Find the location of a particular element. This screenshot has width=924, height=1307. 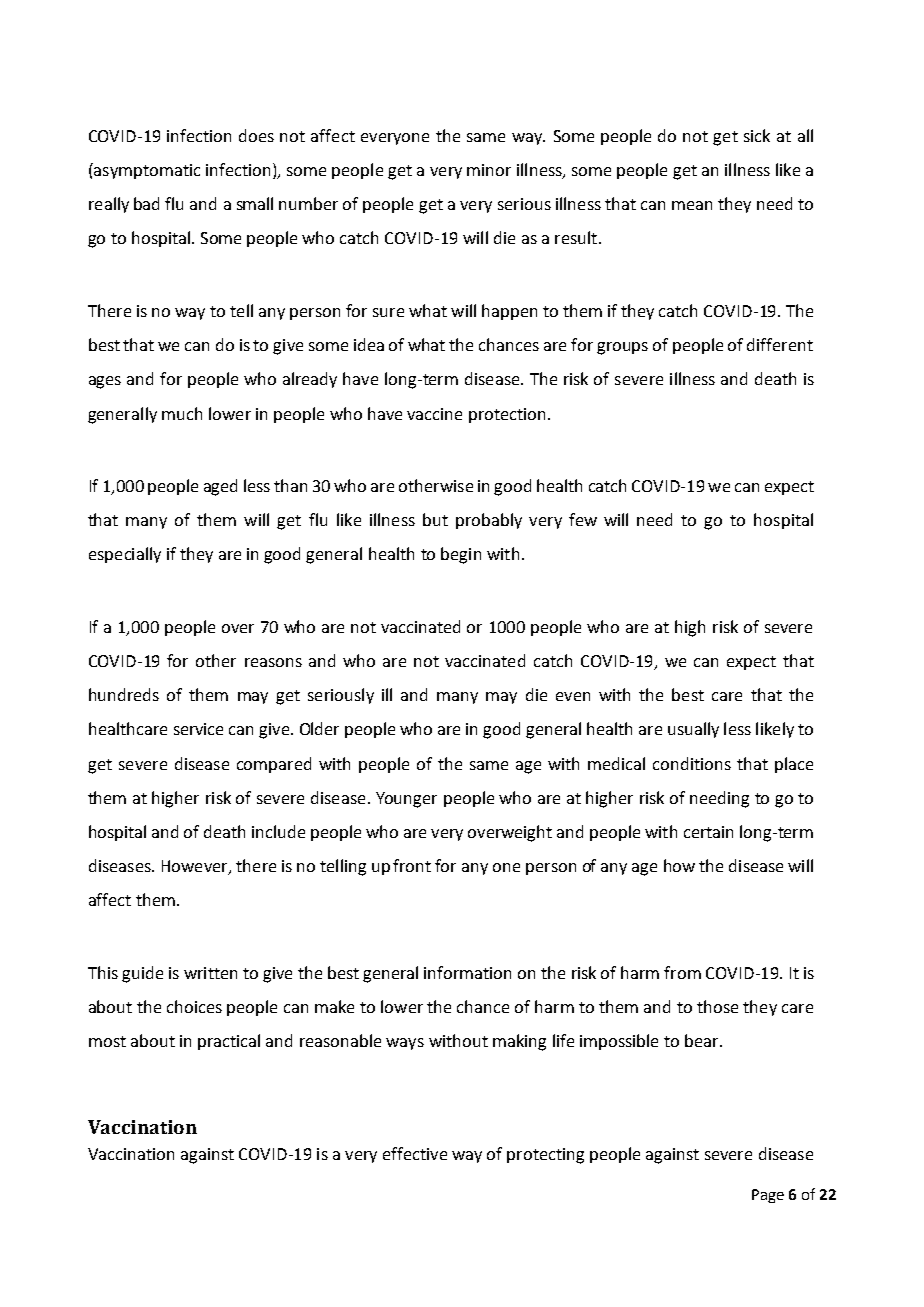

practical is located at coordinates (229, 1042).
